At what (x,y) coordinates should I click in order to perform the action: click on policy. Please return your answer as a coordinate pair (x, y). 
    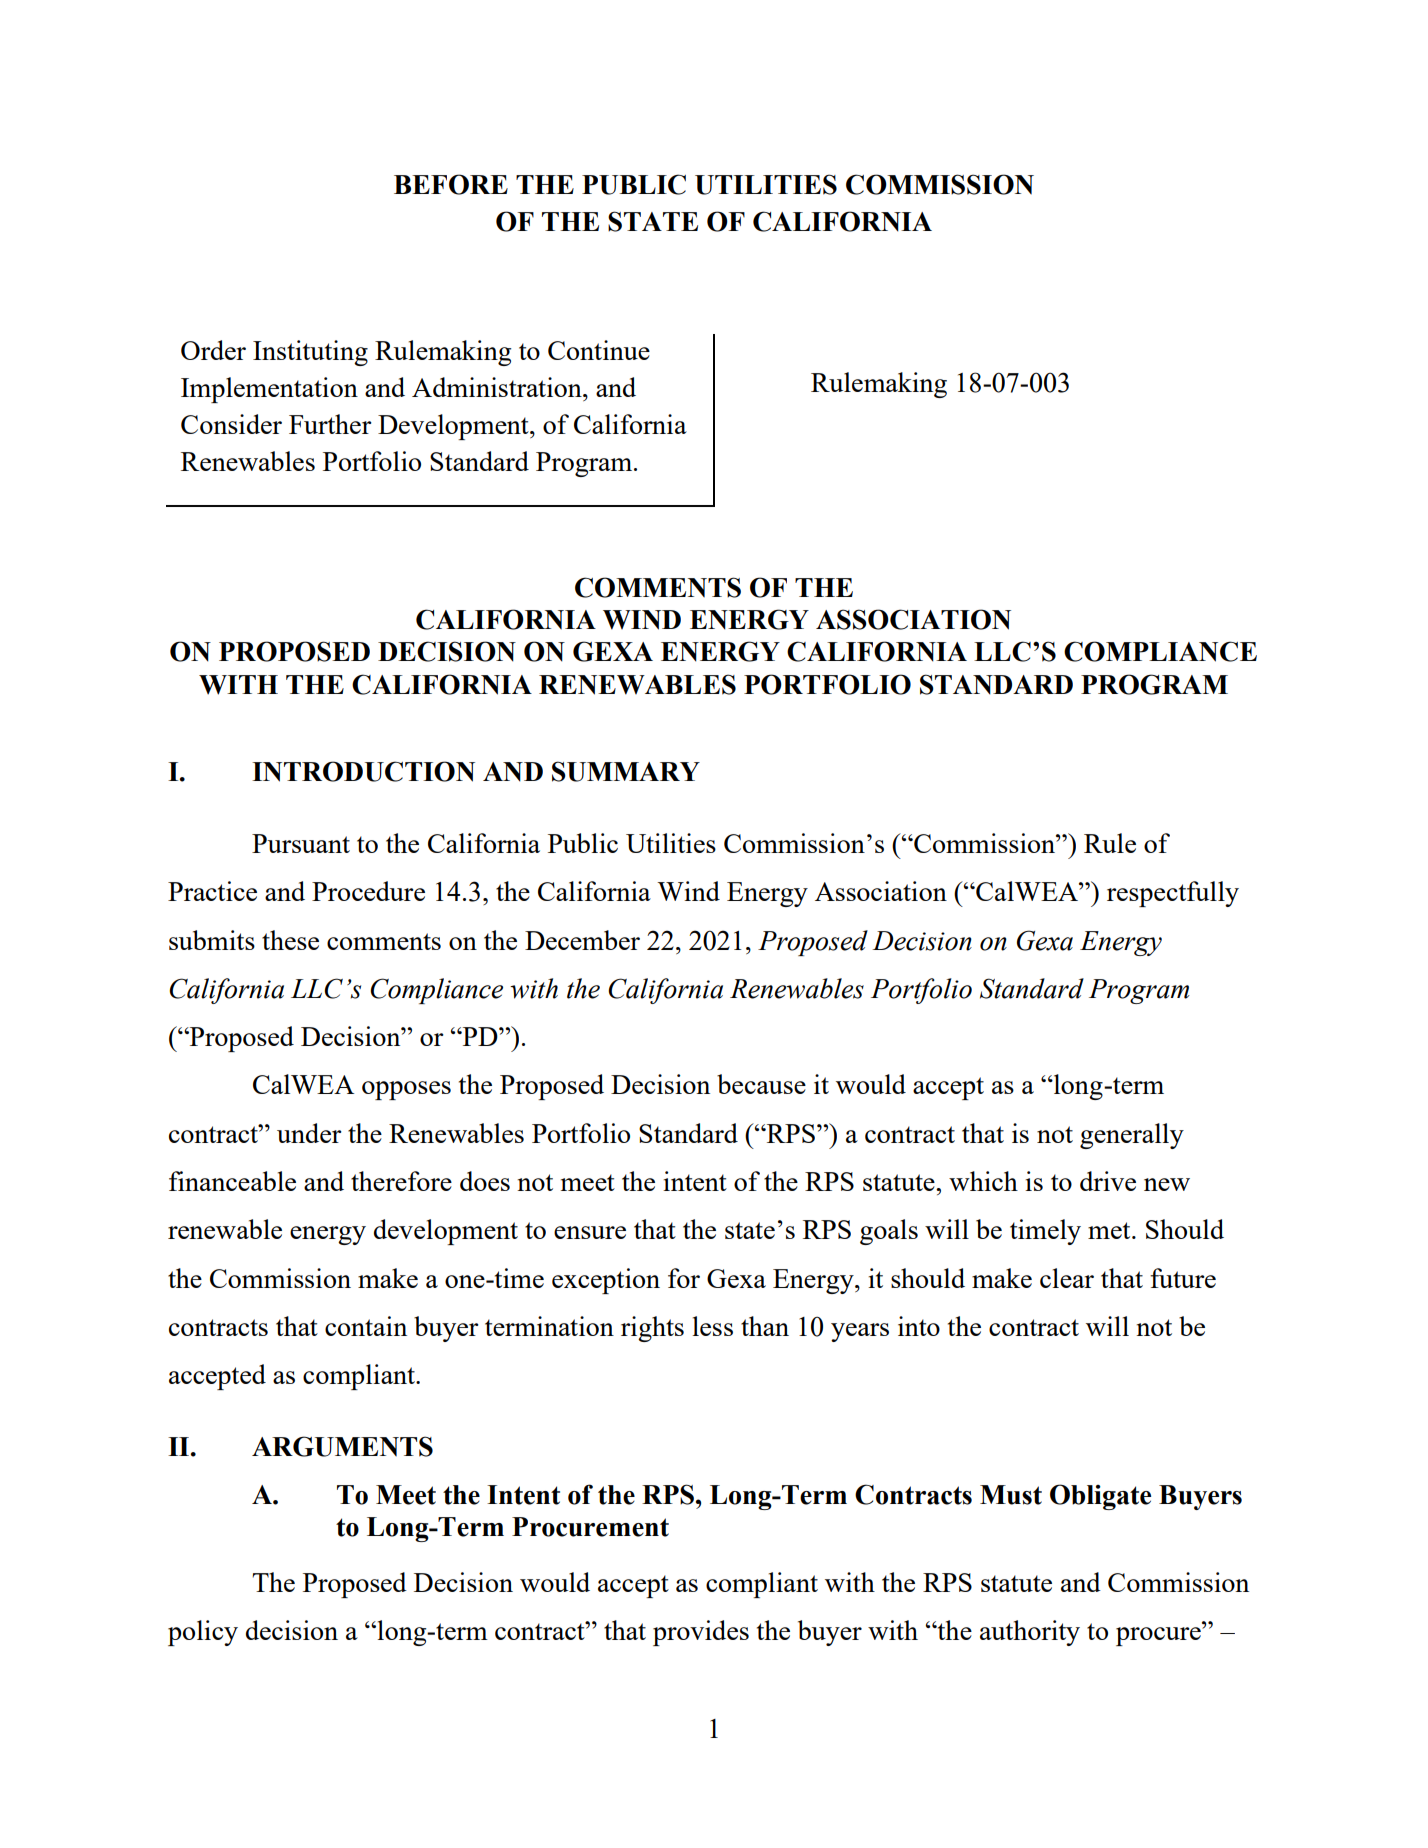
    Looking at the image, I should click on (203, 1633).
